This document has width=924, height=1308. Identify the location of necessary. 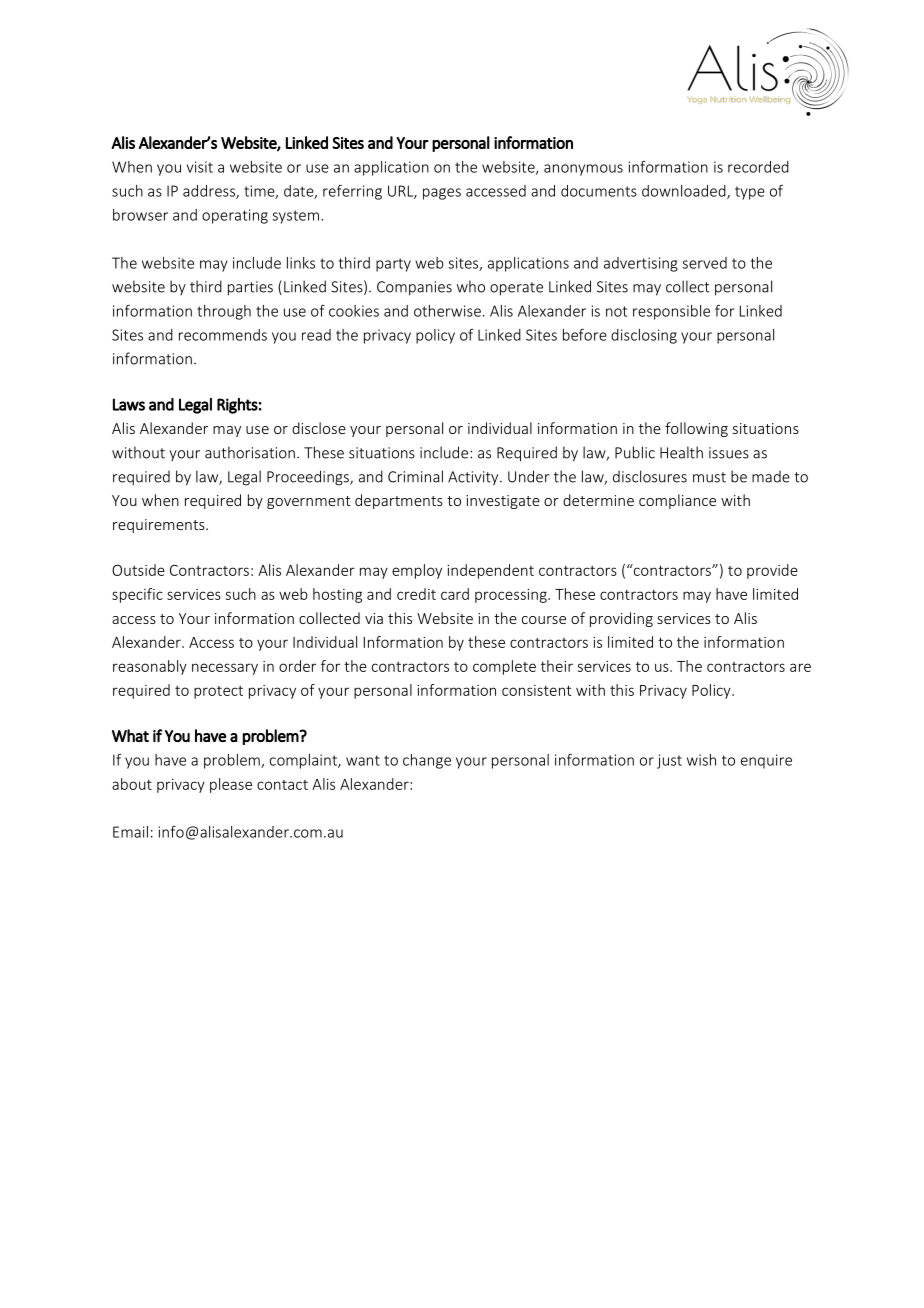
(225, 669).
